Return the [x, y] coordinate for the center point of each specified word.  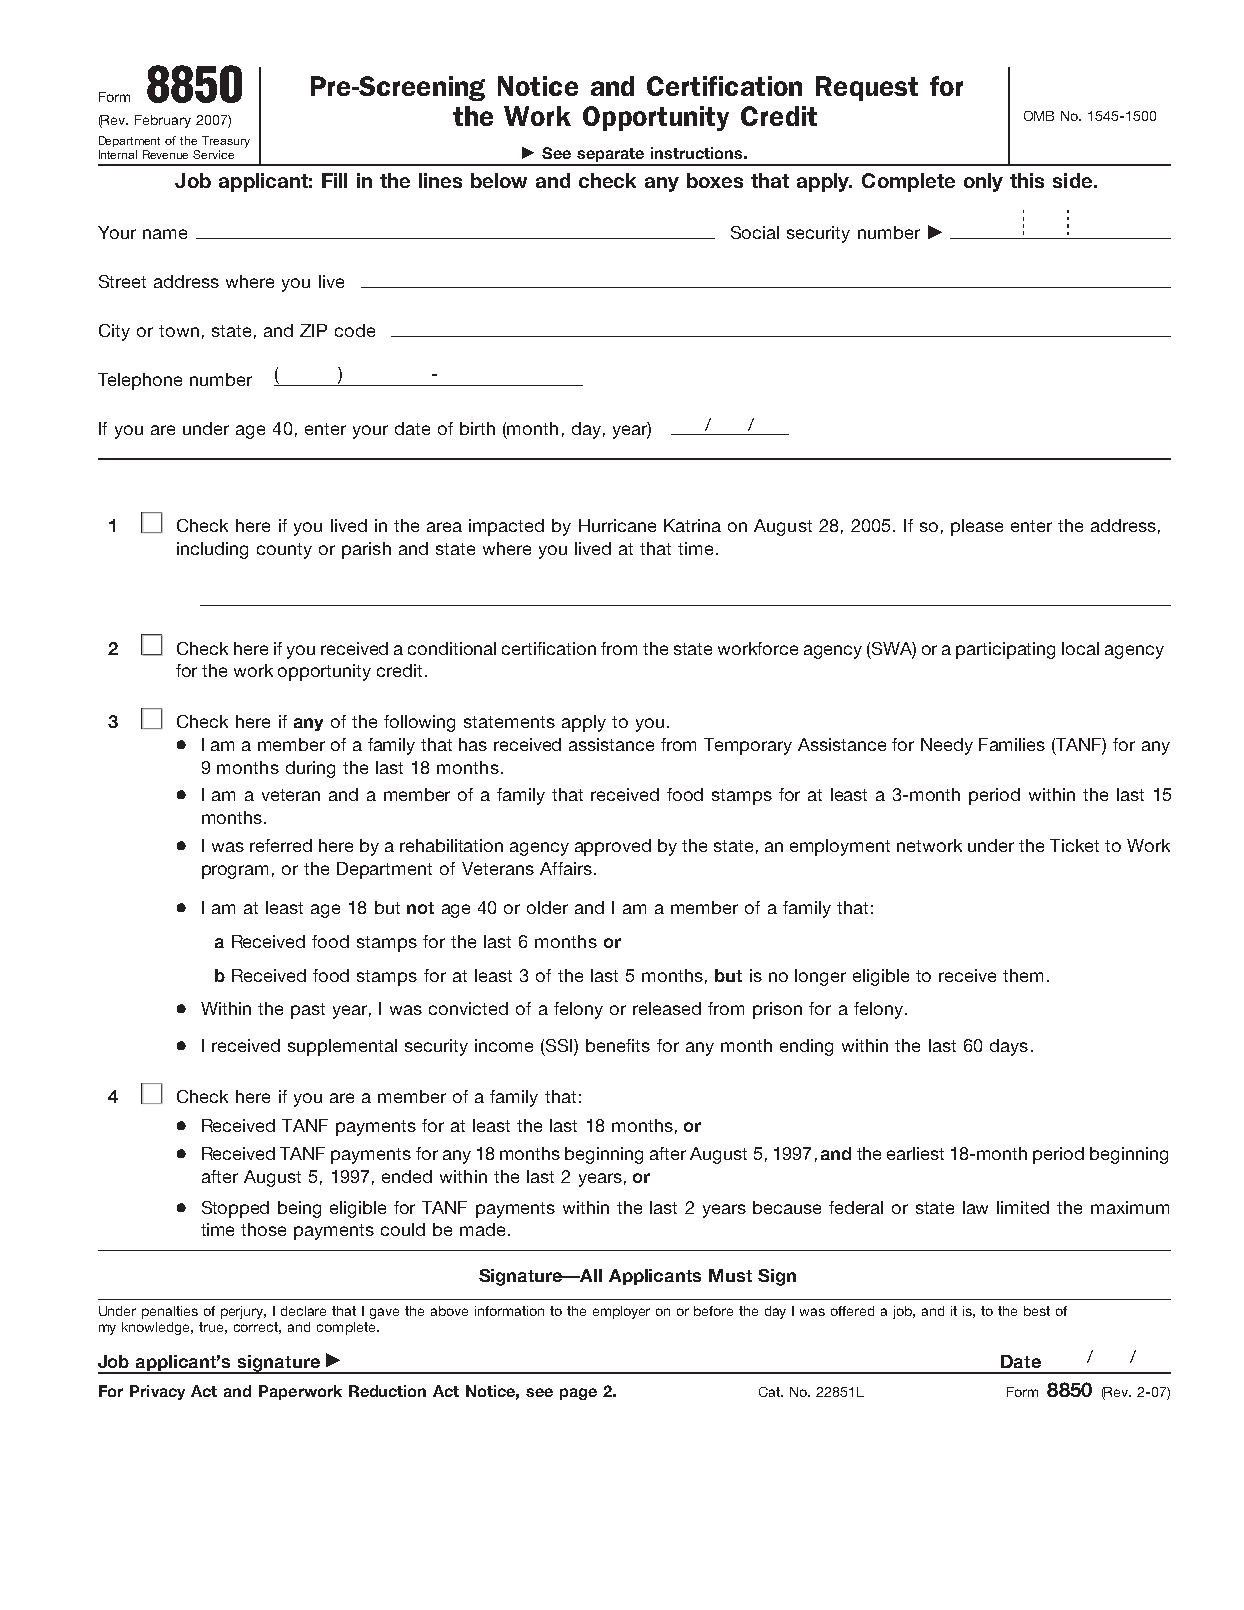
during [310, 769]
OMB [1039, 116]
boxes [715, 180]
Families [1012, 744]
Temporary [748, 746]
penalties [170, 1312]
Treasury [226, 142]
